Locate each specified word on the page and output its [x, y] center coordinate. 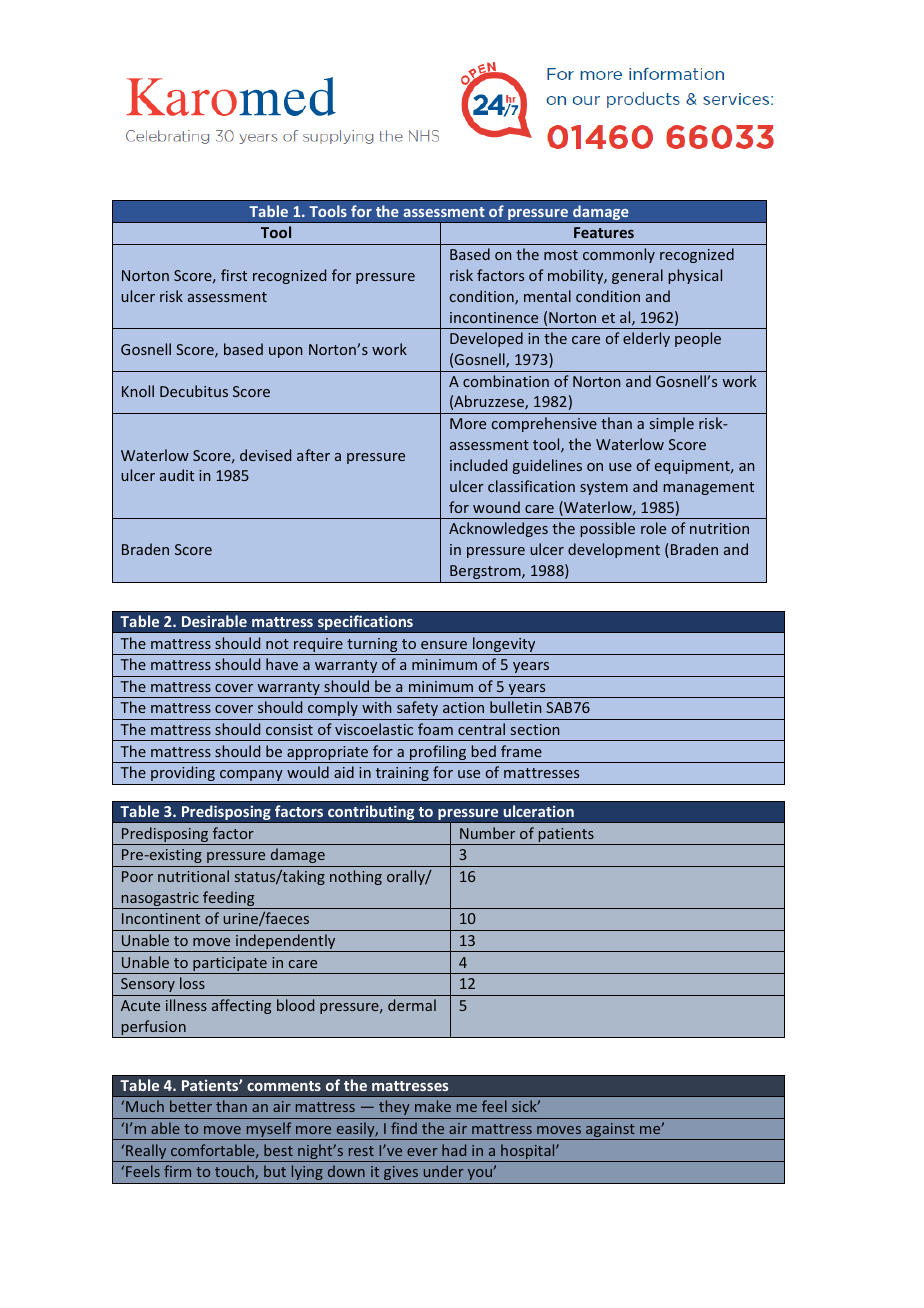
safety [417, 708]
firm [177, 1171]
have [282, 664]
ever [422, 1152]
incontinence [494, 317]
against [610, 1131]
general [637, 276]
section [535, 729]
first [234, 275]
